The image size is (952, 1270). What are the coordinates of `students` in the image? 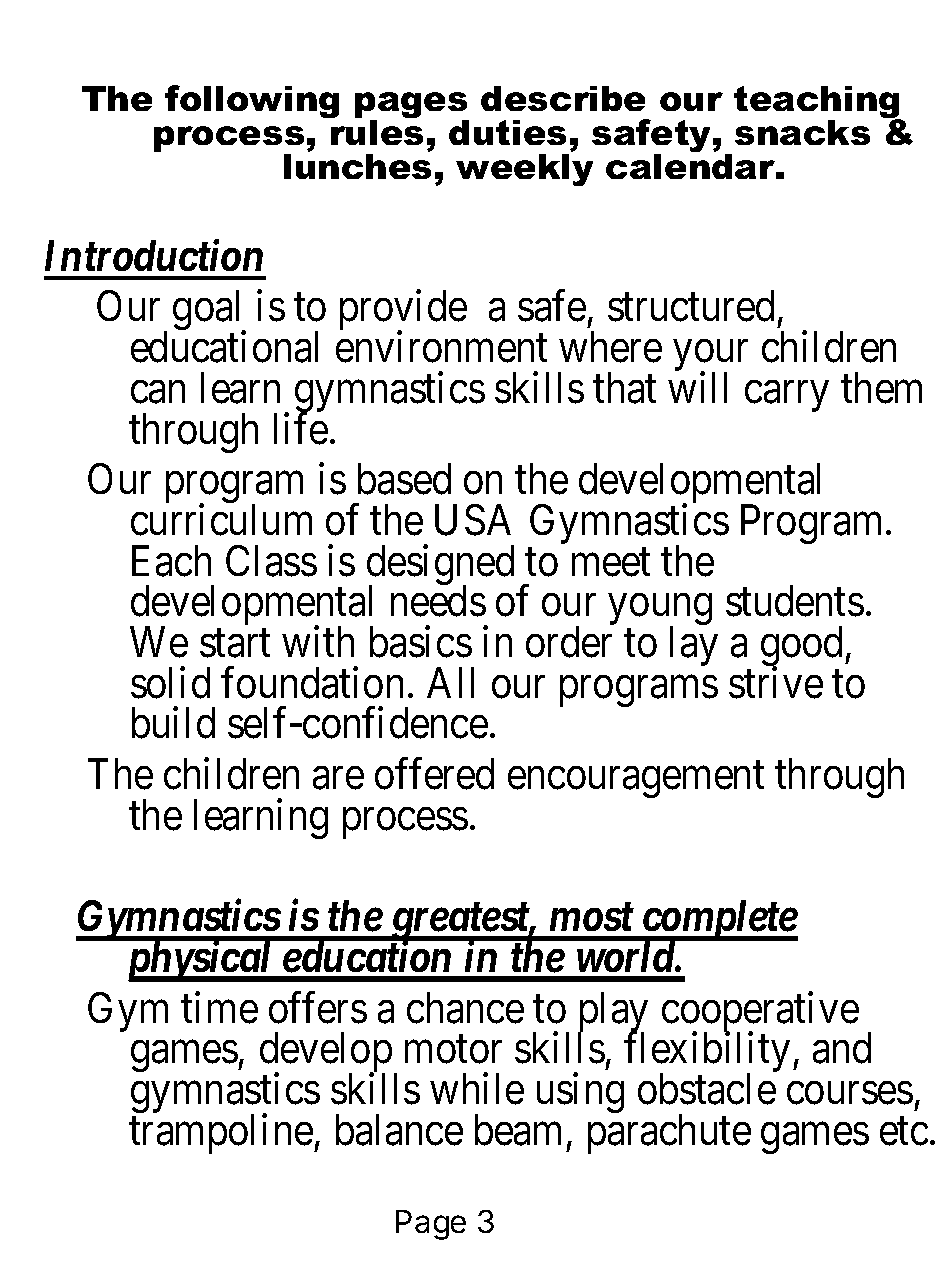 It's located at (795, 601).
